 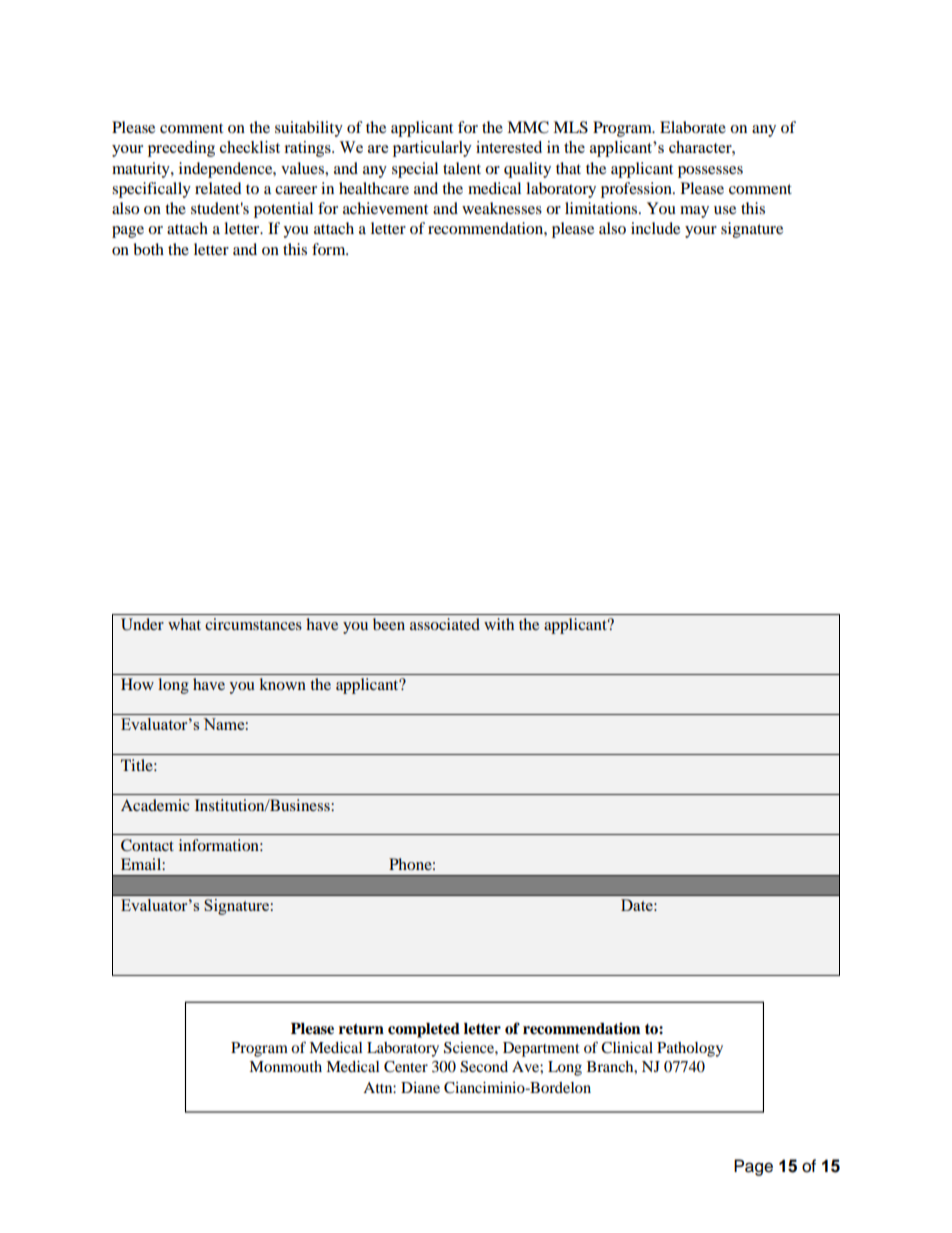 I want to click on Contact, so click(x=147, y=845).
